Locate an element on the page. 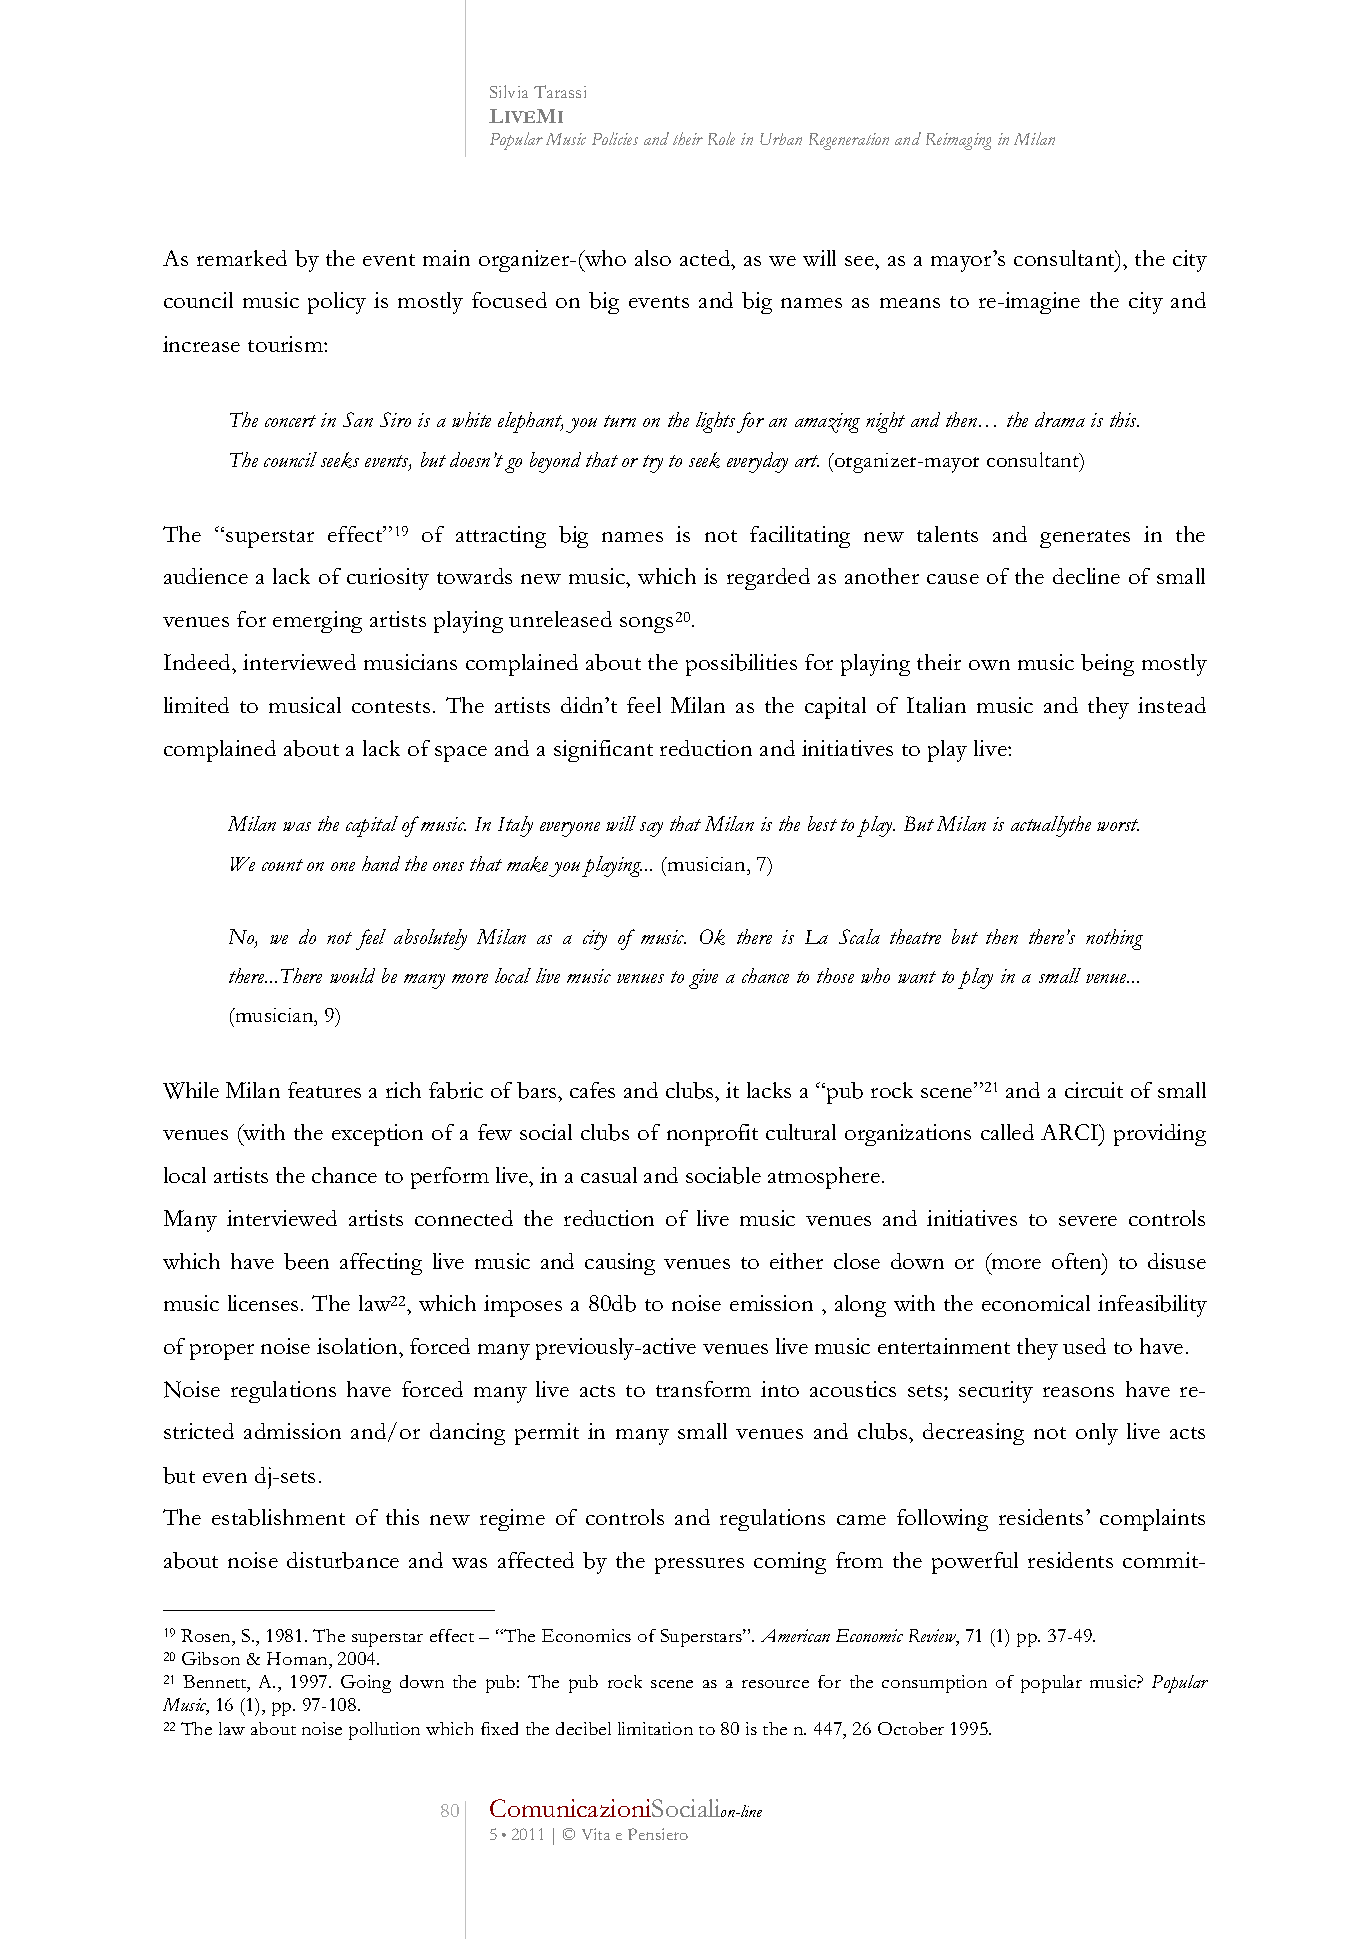  remarked is located at coordinates (242, 258).
